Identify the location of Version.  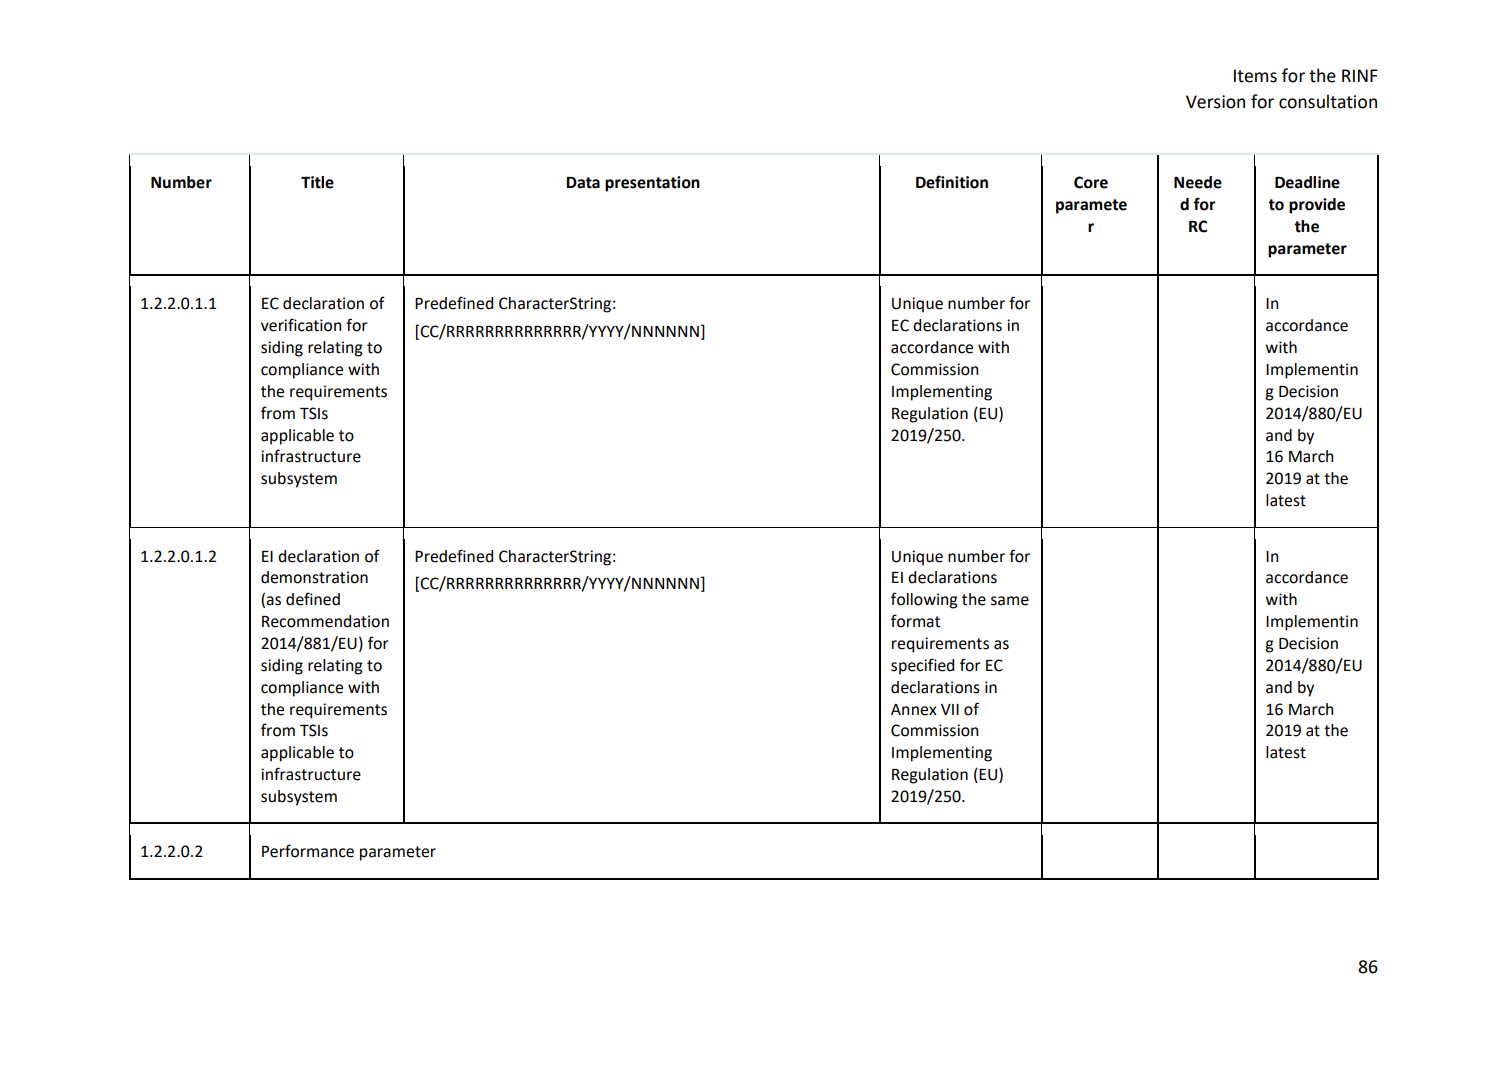
(1215, 102).
